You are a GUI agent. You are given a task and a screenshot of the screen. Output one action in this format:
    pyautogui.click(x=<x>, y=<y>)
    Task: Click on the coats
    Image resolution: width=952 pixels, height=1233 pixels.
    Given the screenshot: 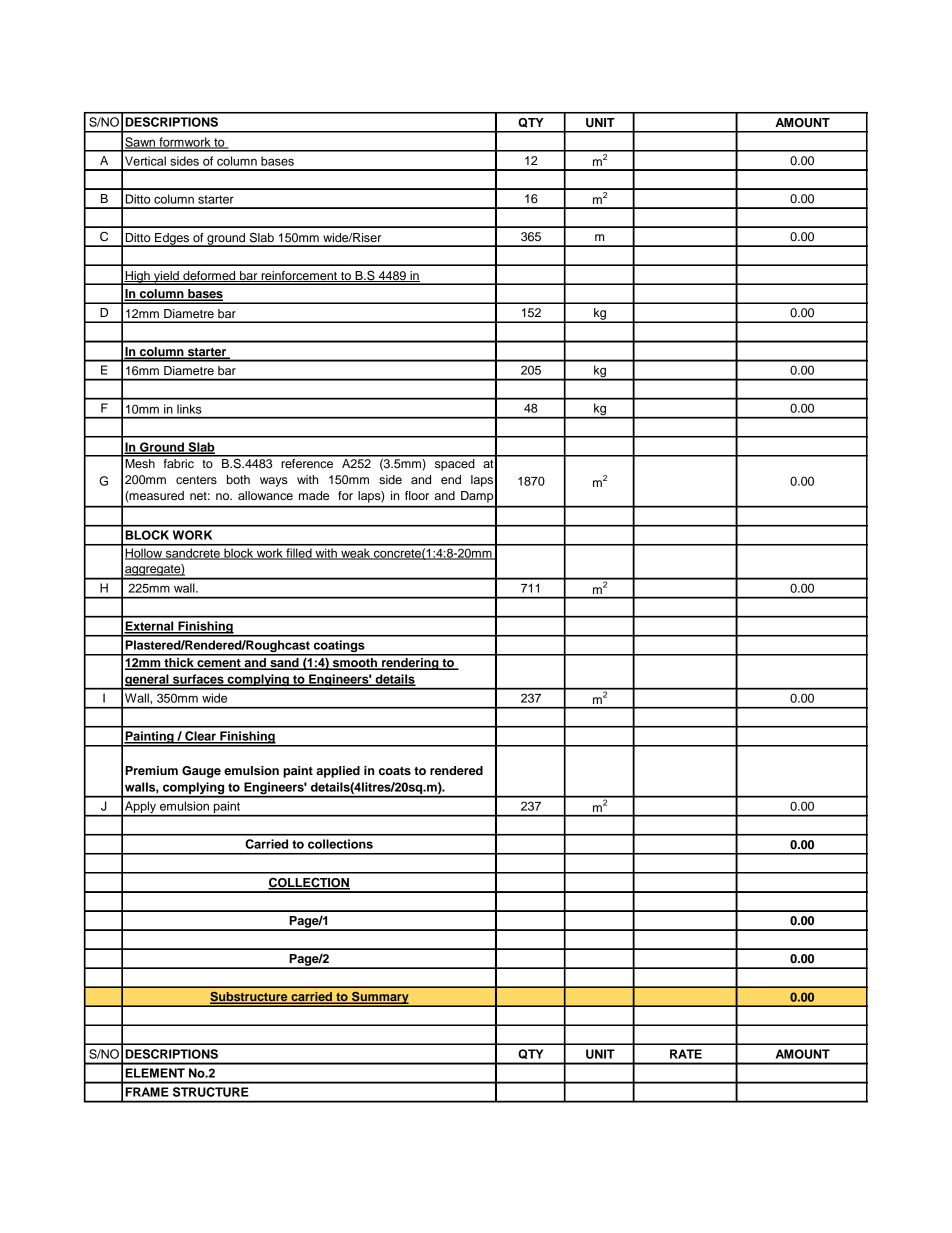 What is the action you would take?
    pyautogui.click(x=395, y=771)
